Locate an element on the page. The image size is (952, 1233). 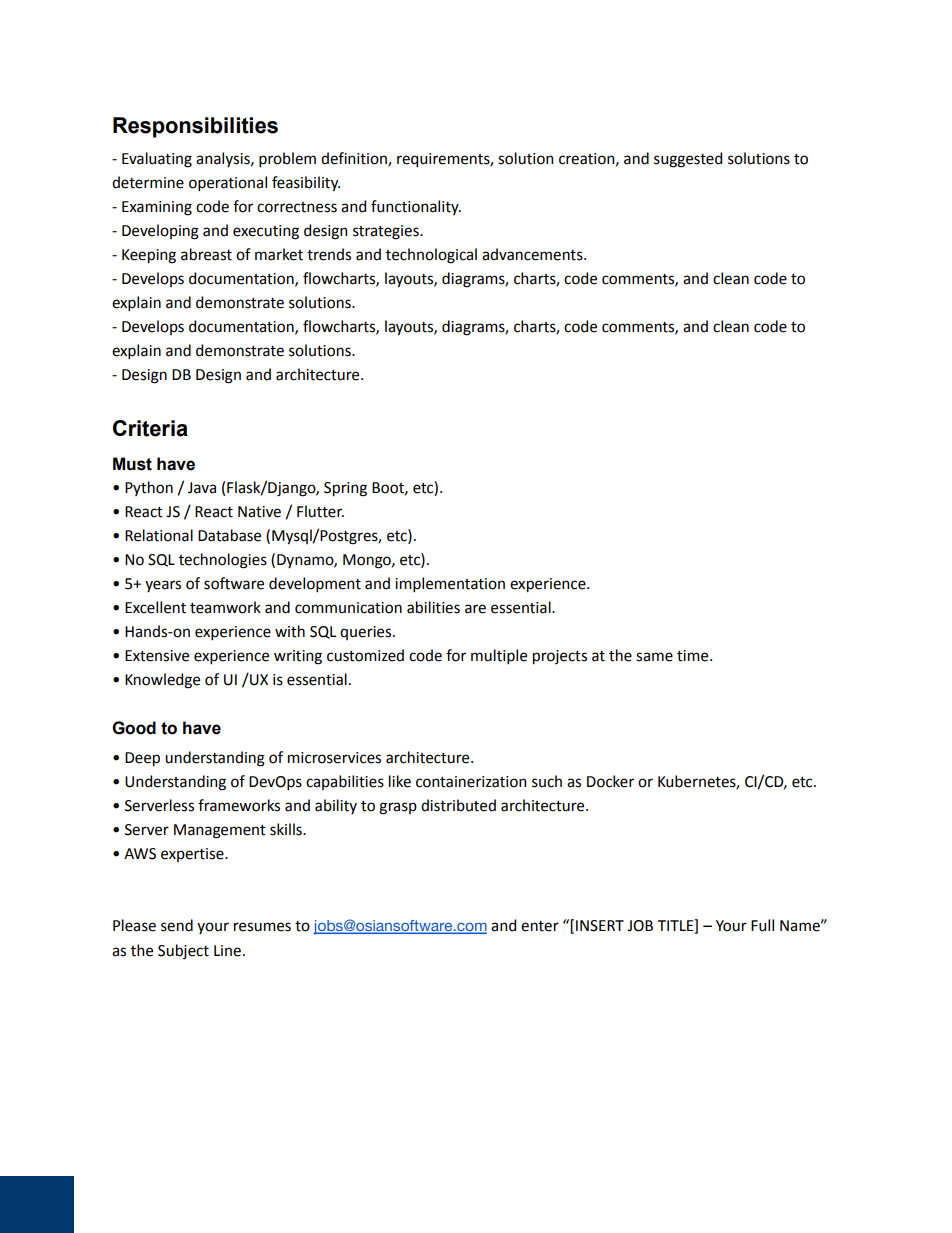
multiple is located at coordinates (499, 656).
